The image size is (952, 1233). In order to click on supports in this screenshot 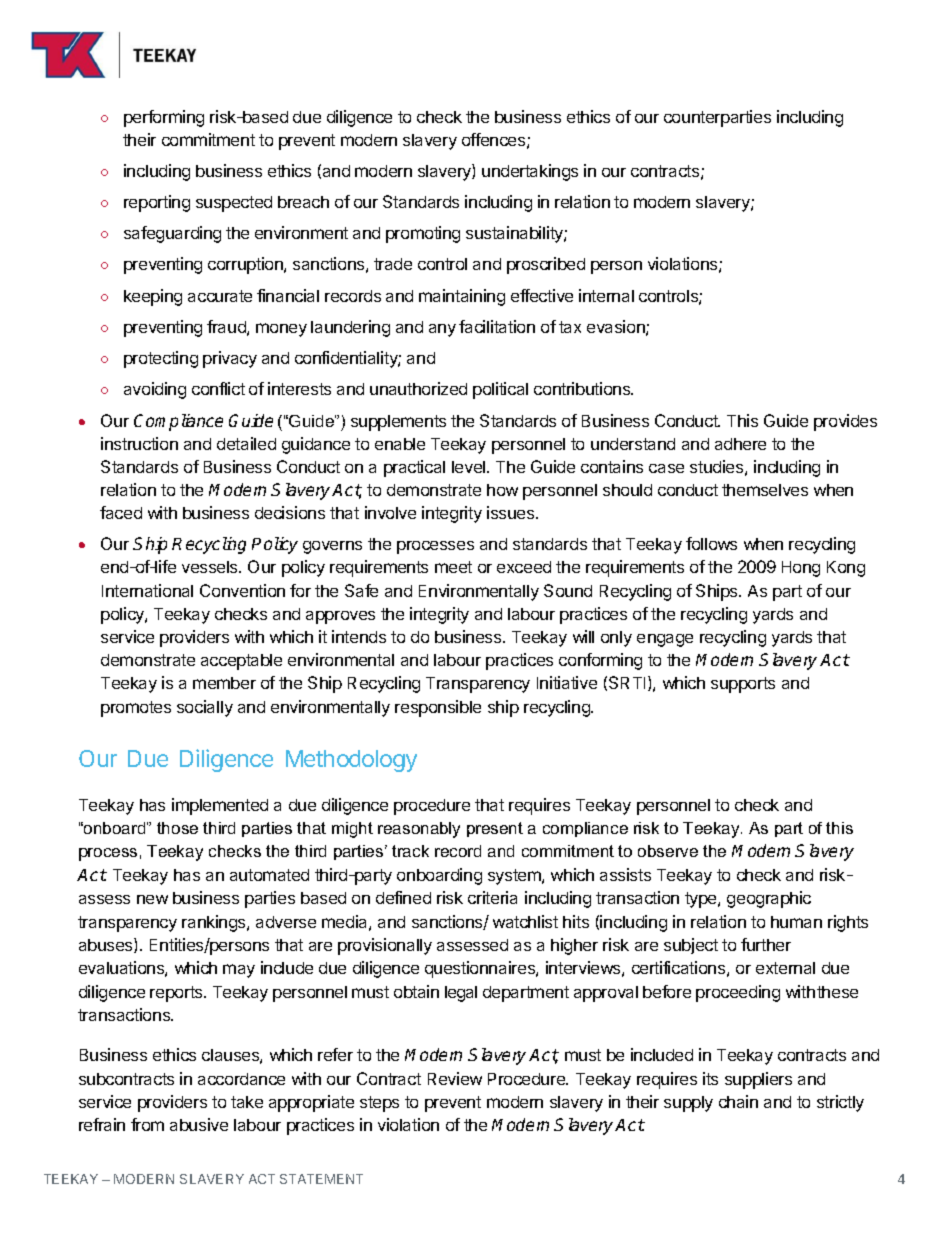, I will do `click(743, 685)`.
